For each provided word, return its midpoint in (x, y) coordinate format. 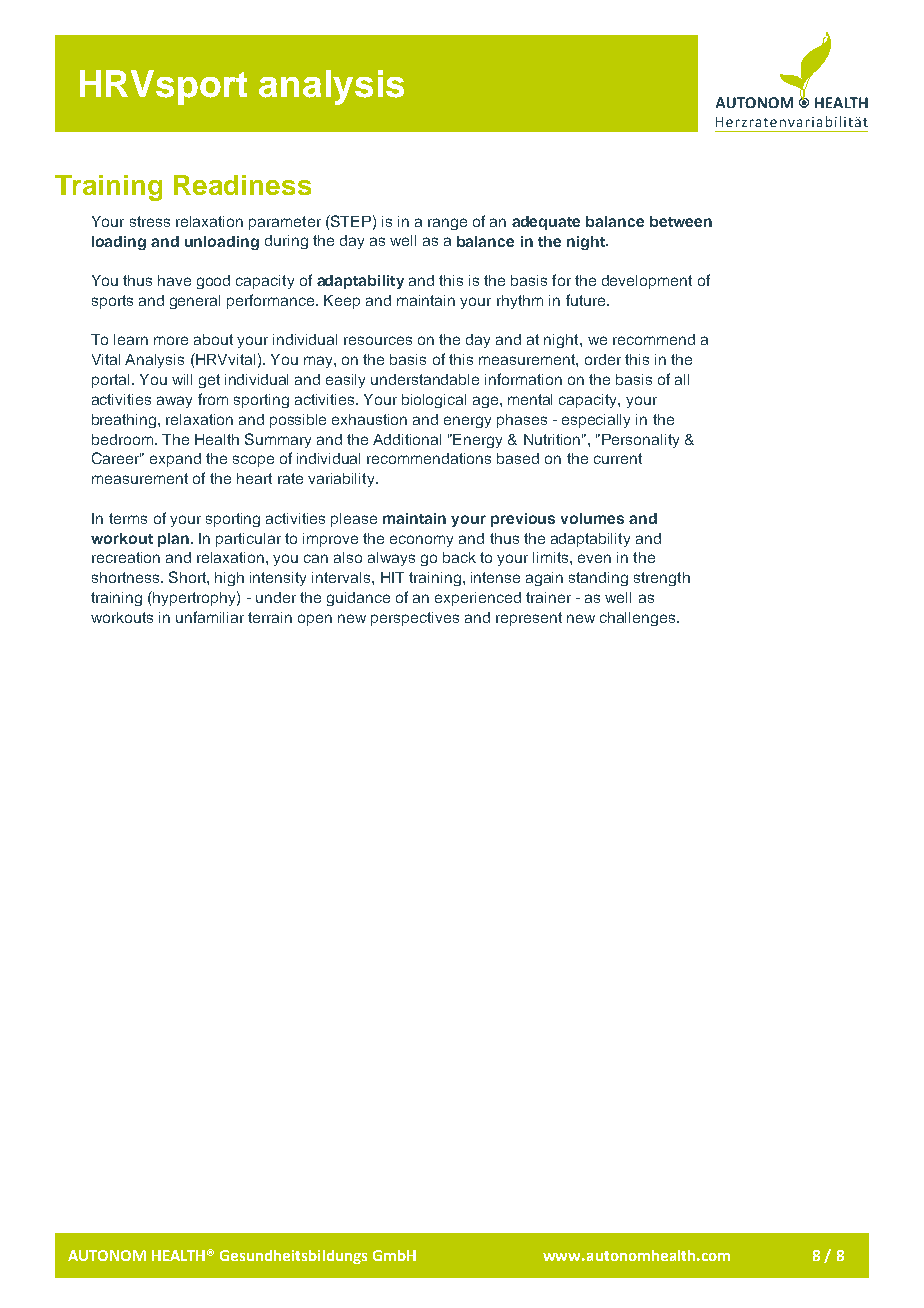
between (681, 221)
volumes (592, 518)
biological (434, 401)
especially (596, 421)
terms (128, 518)
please (354, 520)
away (174, 402)
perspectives (415, 619)
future (587, 300)
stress (150, 221)
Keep (342, 302)
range (447, 224)
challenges (637, 619)
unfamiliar (210, 617)
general (195, 302)
